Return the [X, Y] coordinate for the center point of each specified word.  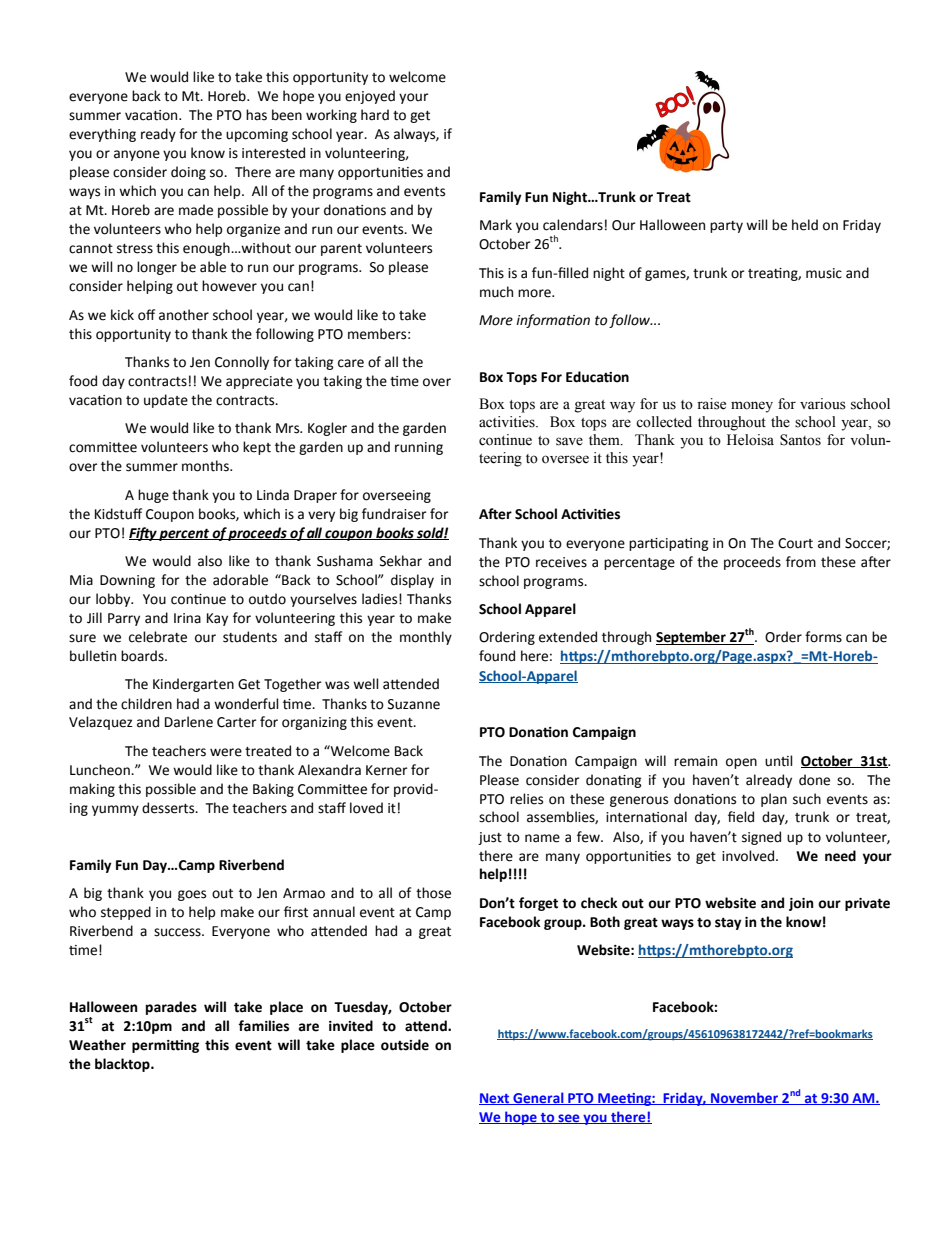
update [166, 401]
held [805, 225]
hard [375, 115]
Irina [187, 618]
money [752, 407]
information [553, 321]
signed [761, 838]
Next [495, 1099]
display [412, 581]
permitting [165, 1046]
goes [192, 895]
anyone [137, 155]
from [801, 562]
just [490, 838]
